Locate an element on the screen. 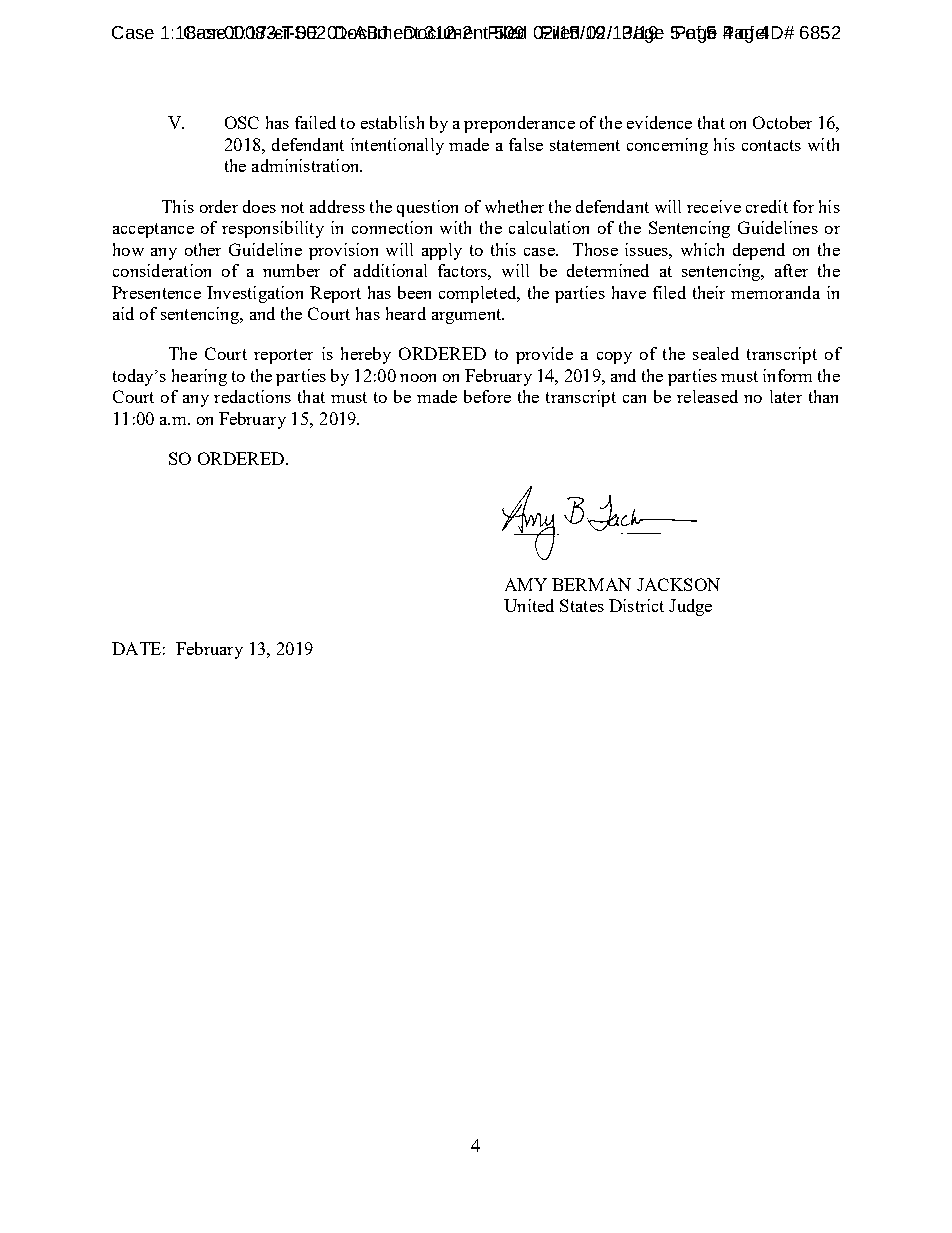  redactions is located at coordinates (252, 396).
